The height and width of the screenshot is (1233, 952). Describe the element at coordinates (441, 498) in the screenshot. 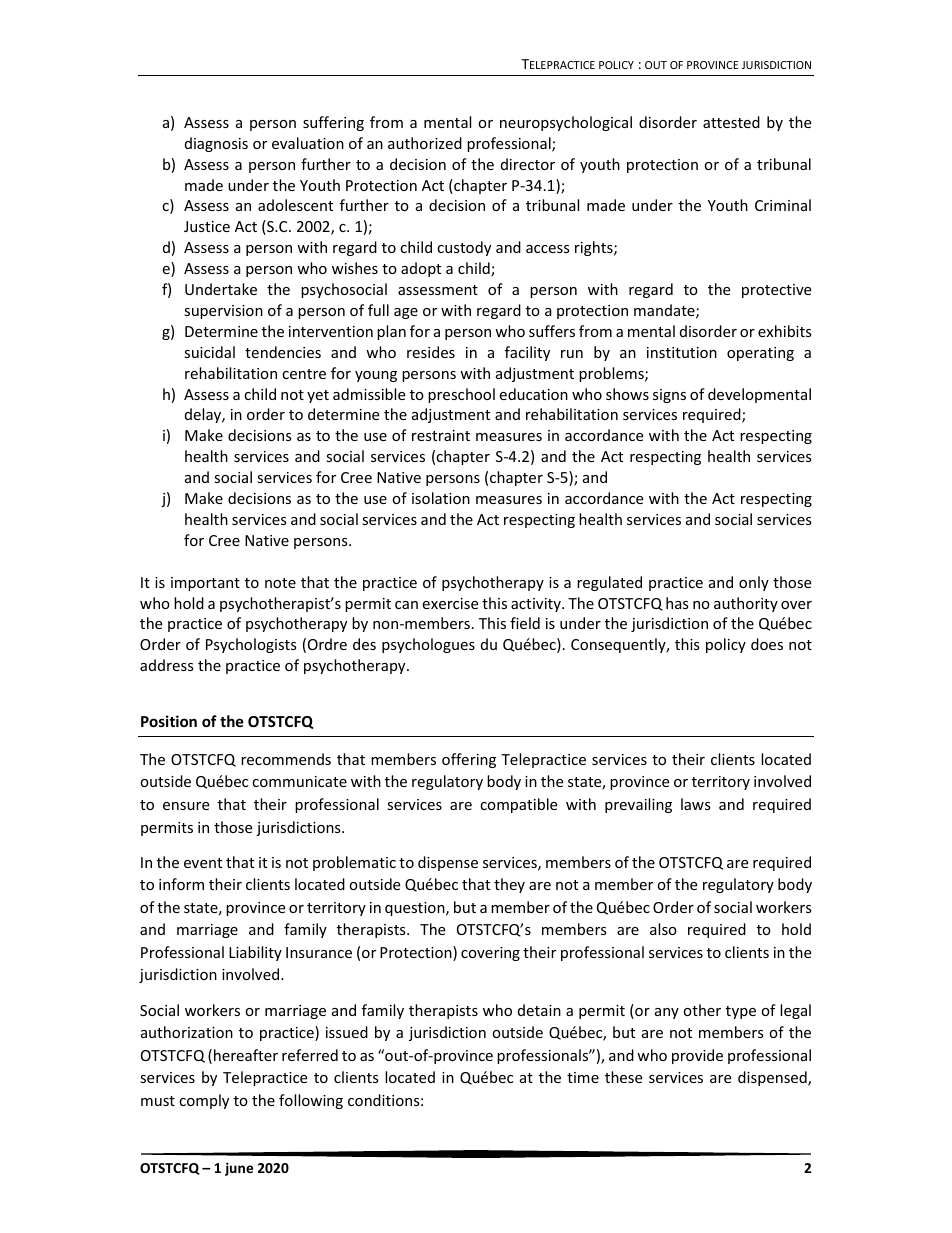

I see `isolation` at that location.
